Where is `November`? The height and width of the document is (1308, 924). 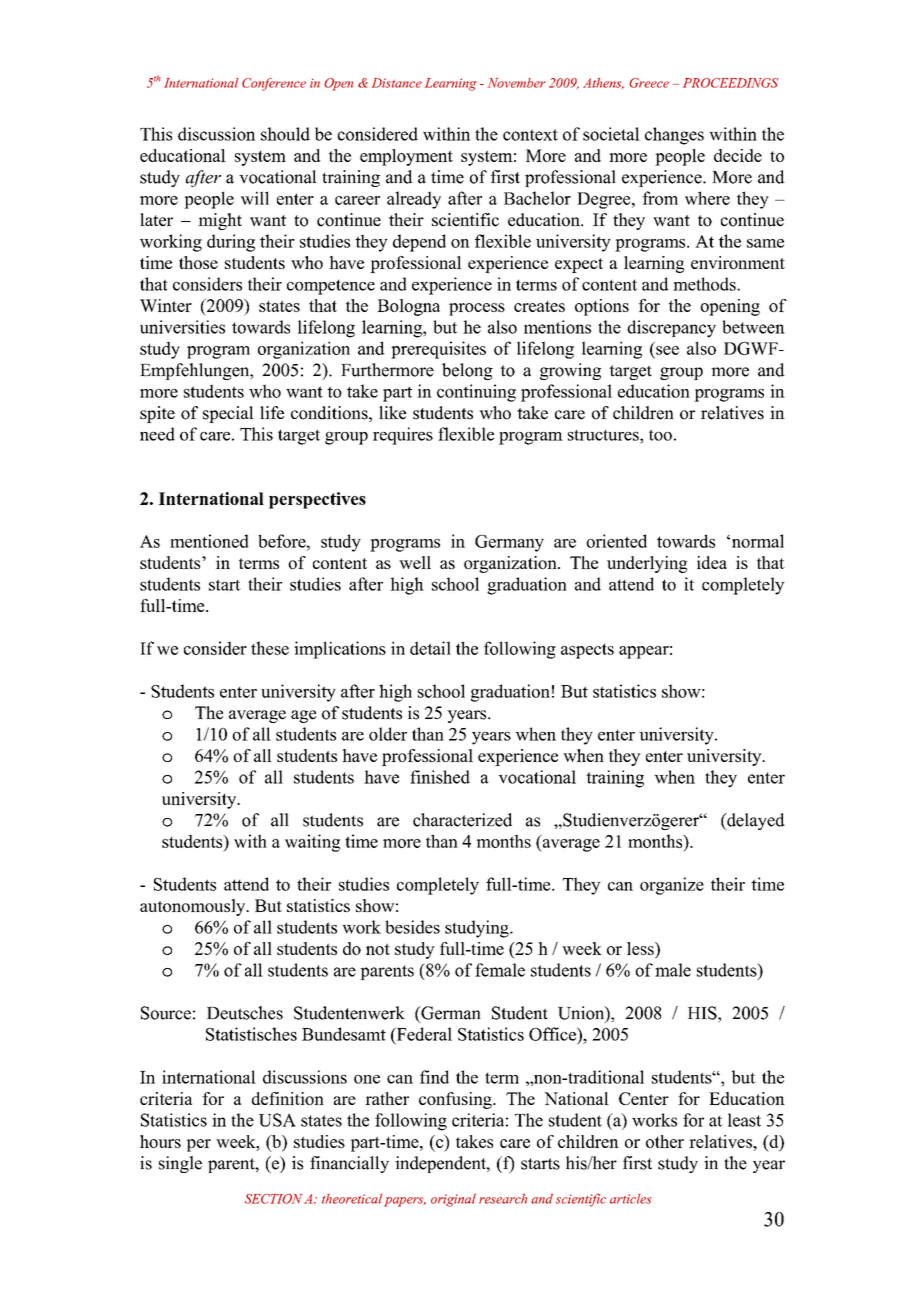 November is located at coordinates (517, 83).
